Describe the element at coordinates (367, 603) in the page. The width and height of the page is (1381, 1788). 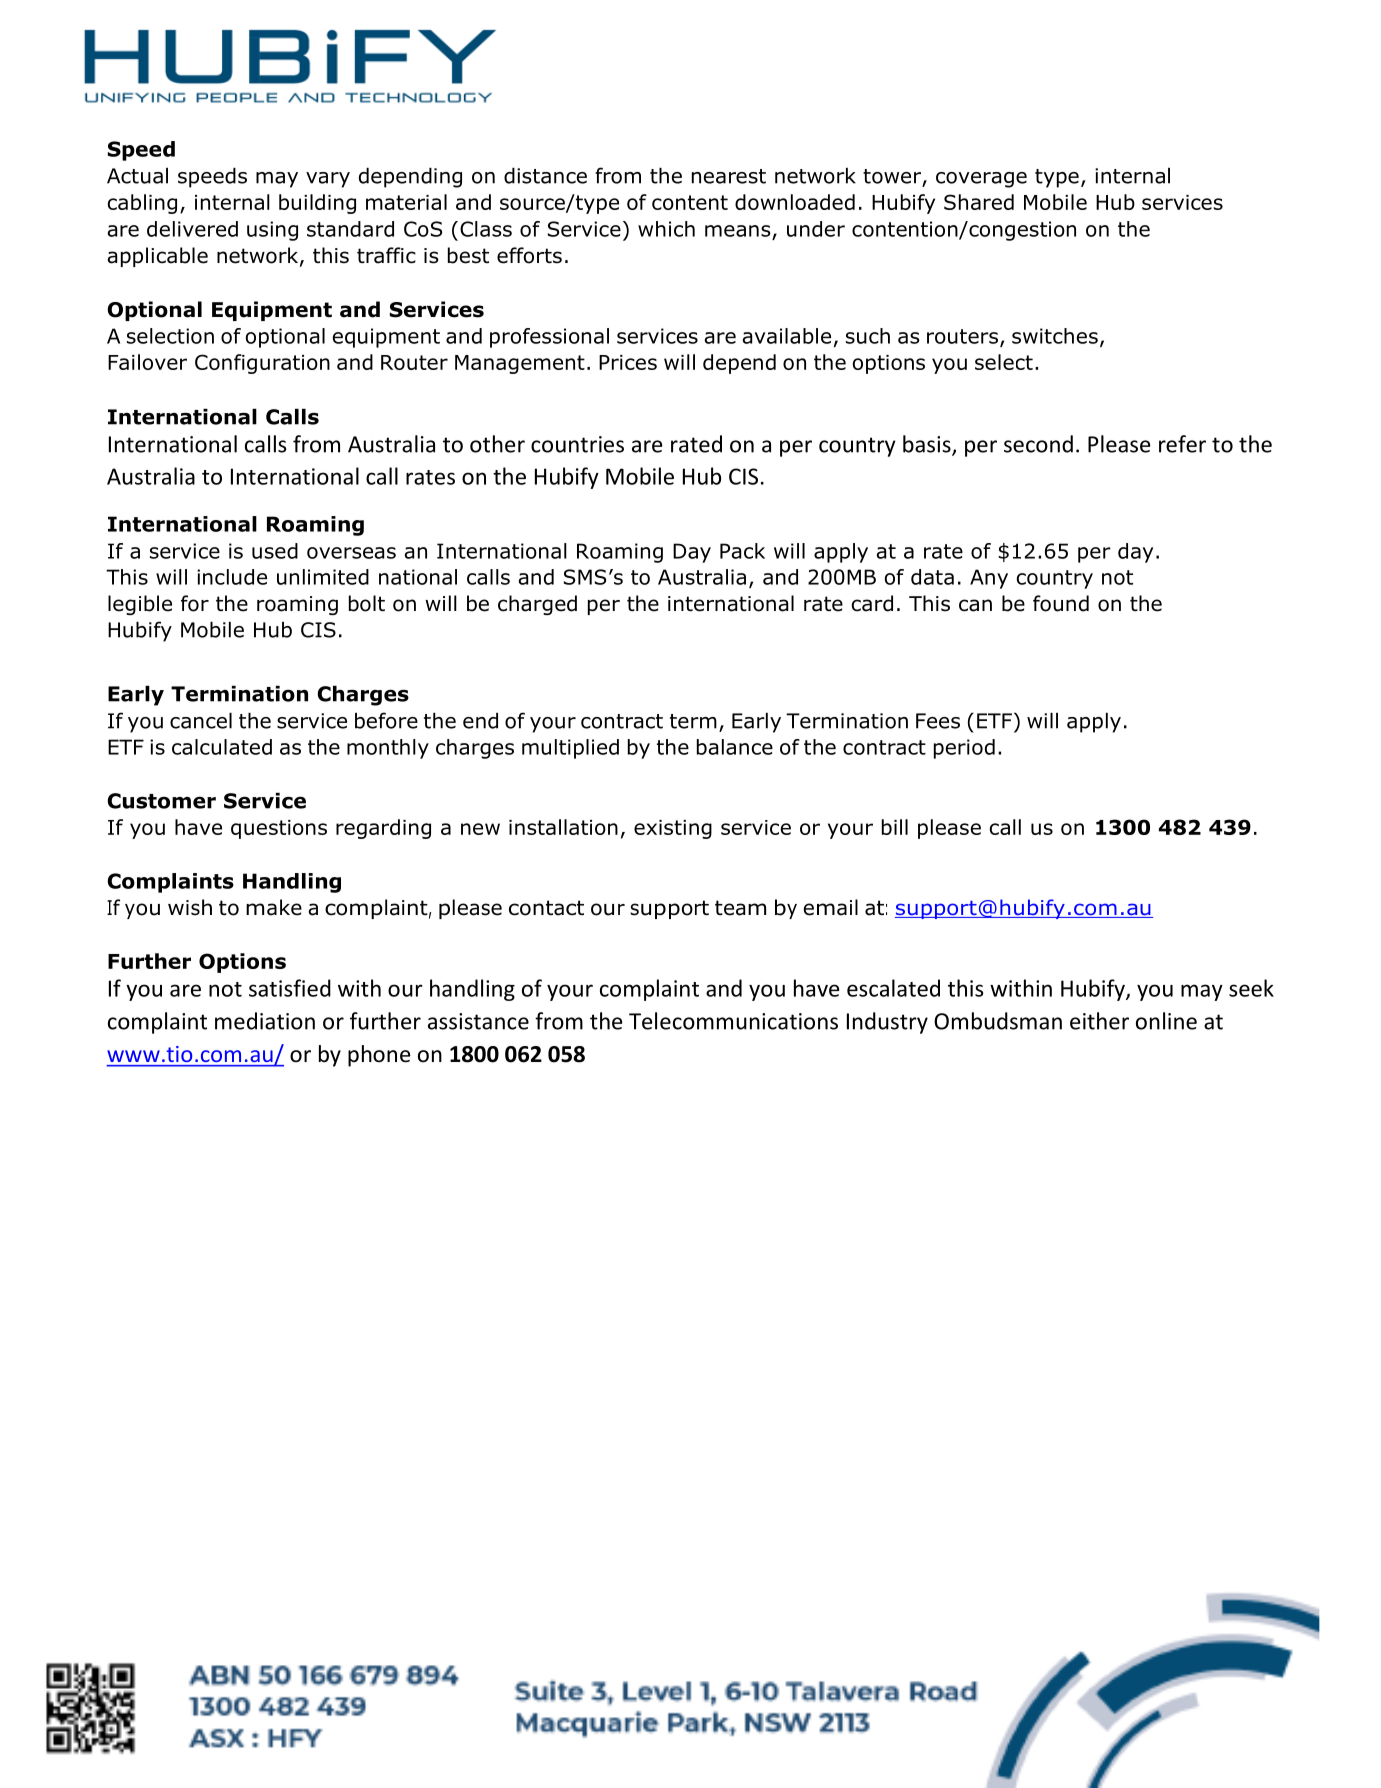
I see `bolt` at that location.
